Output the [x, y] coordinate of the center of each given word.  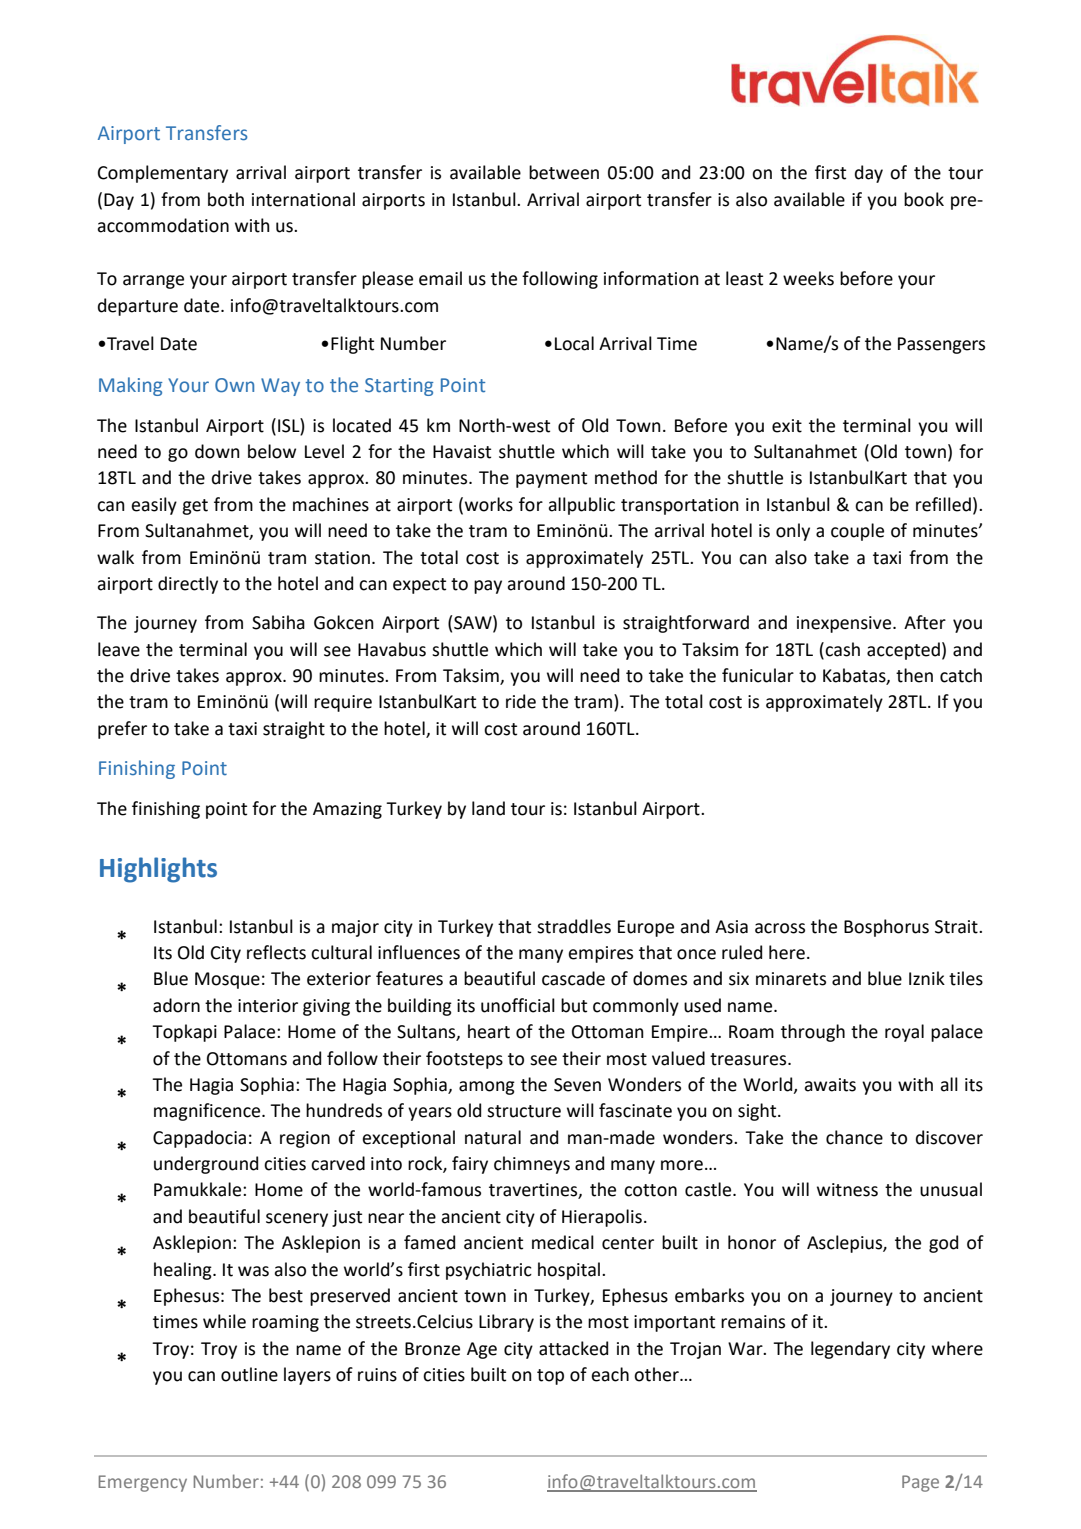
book [924, 199]
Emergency [143, 1483]
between [564, 172]
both [226, 199]
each [610, 1374]
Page [920, 1483]
